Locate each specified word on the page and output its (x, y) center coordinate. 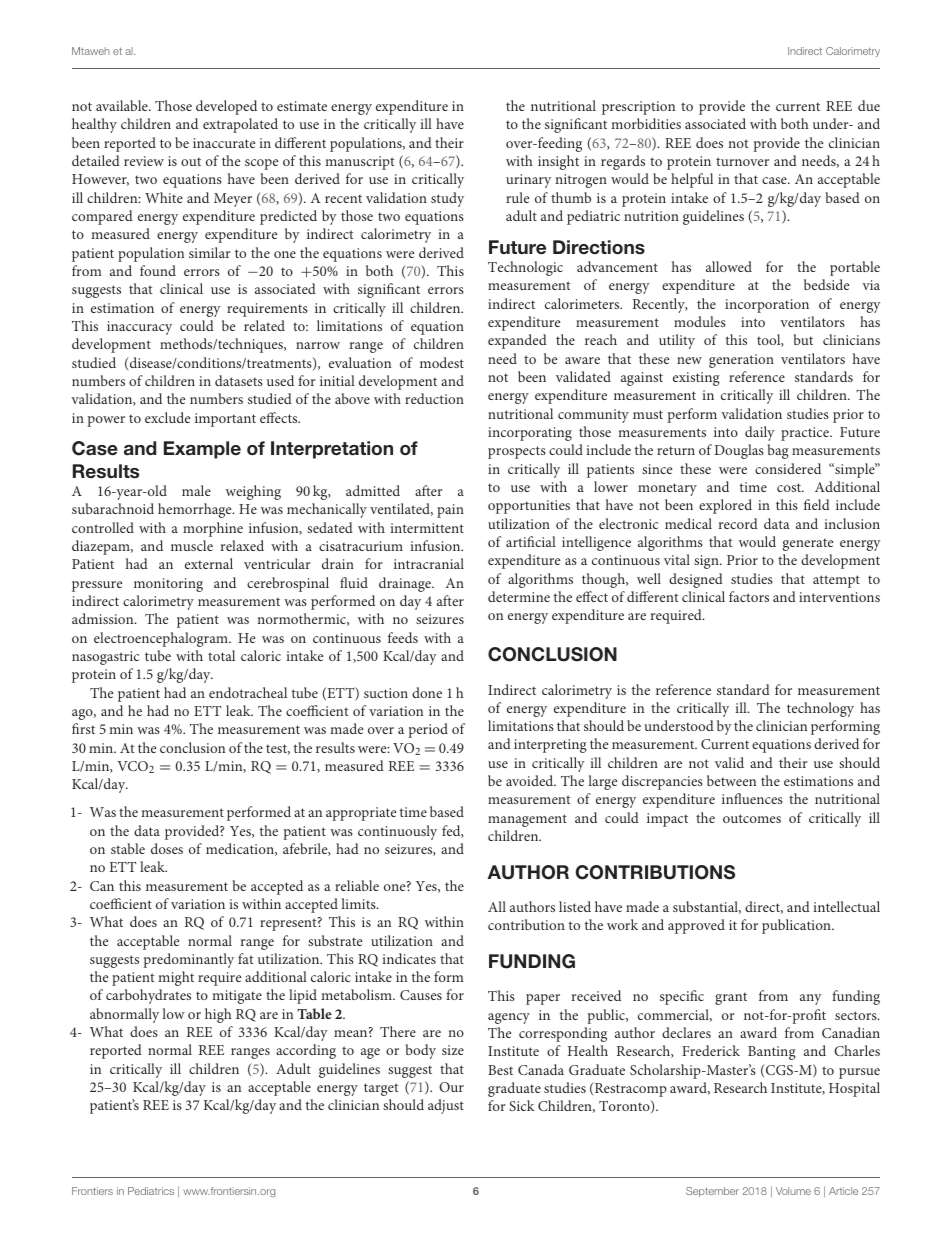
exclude (167, 417)
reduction (434, 398)
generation (741, 361)
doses (167, 848)
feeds (403, 637)
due (869, 105)
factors (749, 596)
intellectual (846, 906)
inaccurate (224, 143)
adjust (446, 1106)
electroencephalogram (162, 639)
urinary (528, 181)
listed (575, 906)
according (306, 1051)
